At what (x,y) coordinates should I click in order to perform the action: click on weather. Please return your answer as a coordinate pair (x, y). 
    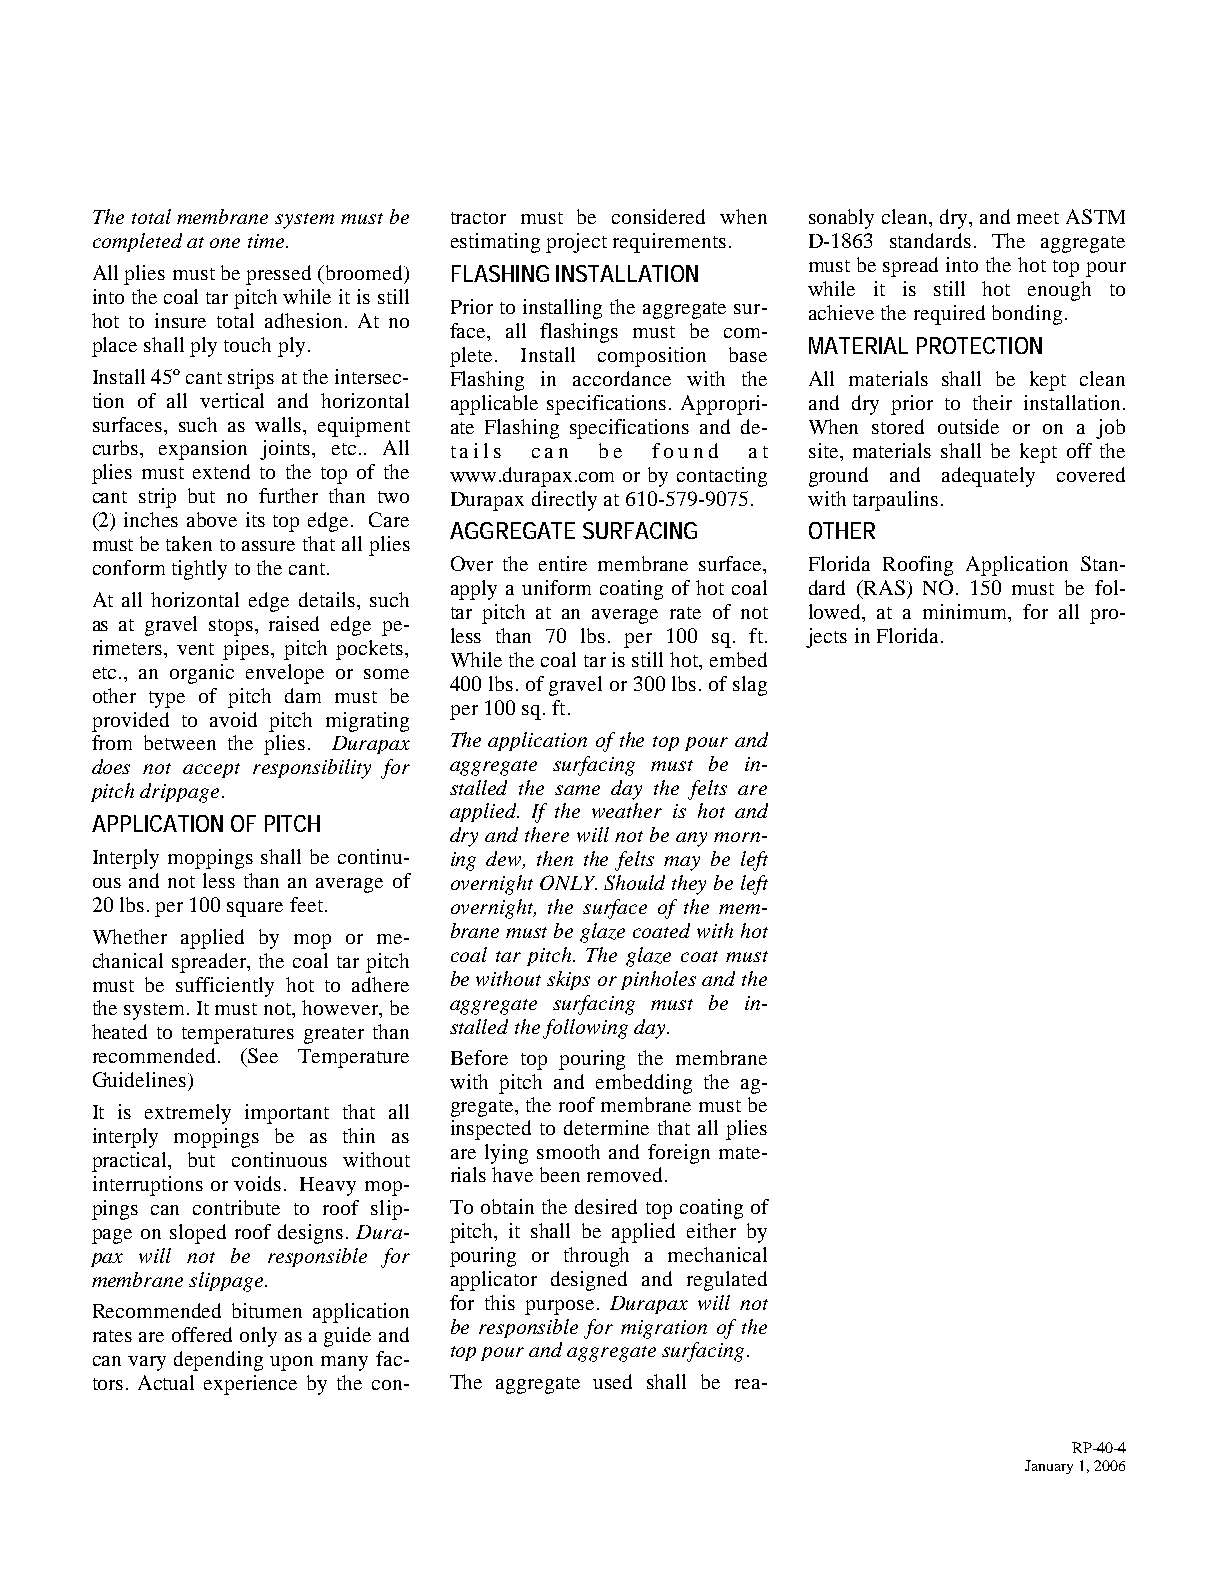
    Looking at the image, I should click on (627, 810).
